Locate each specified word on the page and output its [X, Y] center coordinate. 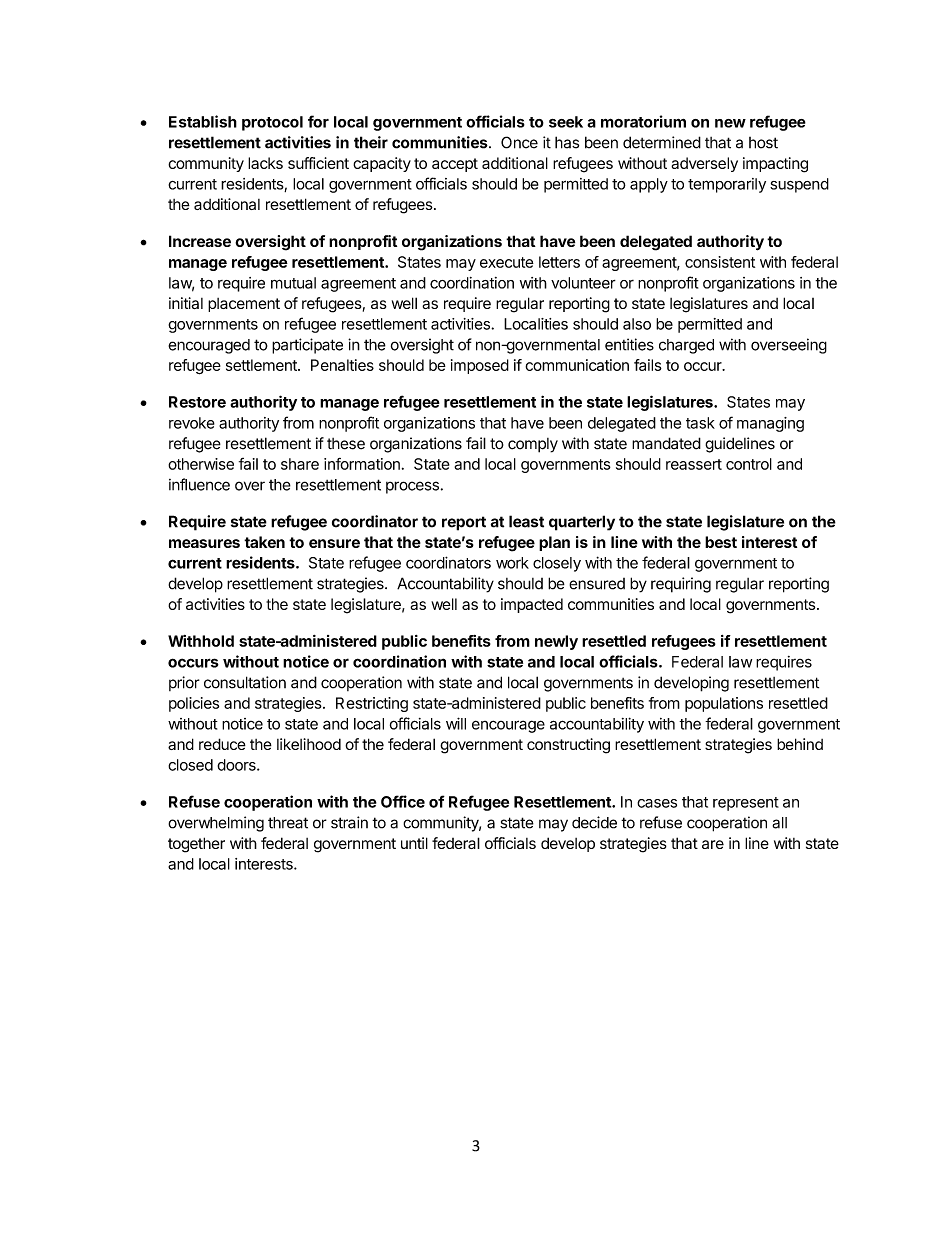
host [763, 143]
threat [288, 823]
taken [264, 542]
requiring [681, 585]
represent [746, 804]
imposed [480, 366]
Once [519, 142]
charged [686, 346]
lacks [265, 163]
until [414, 843]
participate [307, 346]
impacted [532, 605]
